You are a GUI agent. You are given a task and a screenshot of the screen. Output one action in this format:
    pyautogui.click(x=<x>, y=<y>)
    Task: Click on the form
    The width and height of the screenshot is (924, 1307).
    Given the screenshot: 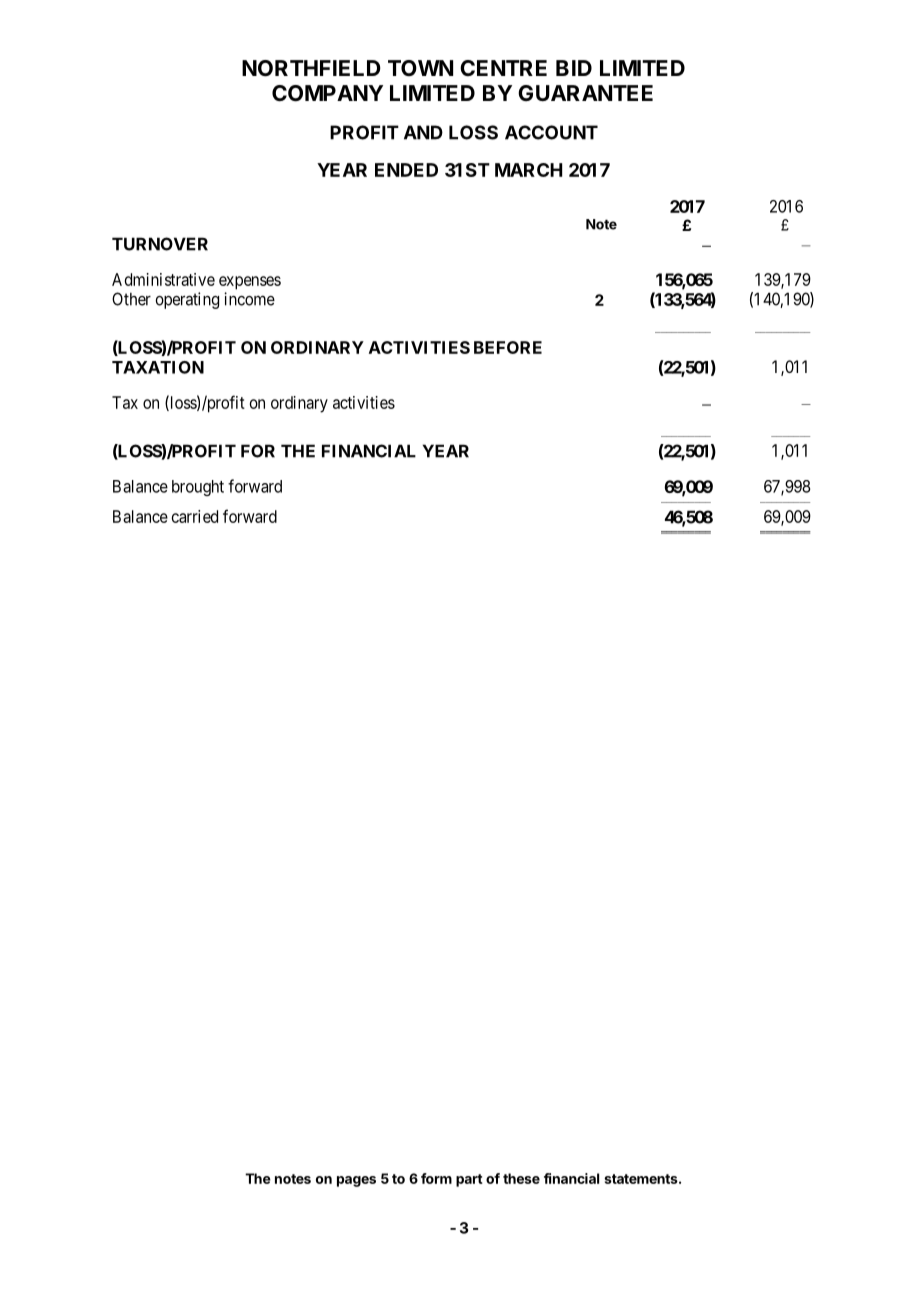 What is the action you would take?
    pyautogui.click(x=436, y=1178)
